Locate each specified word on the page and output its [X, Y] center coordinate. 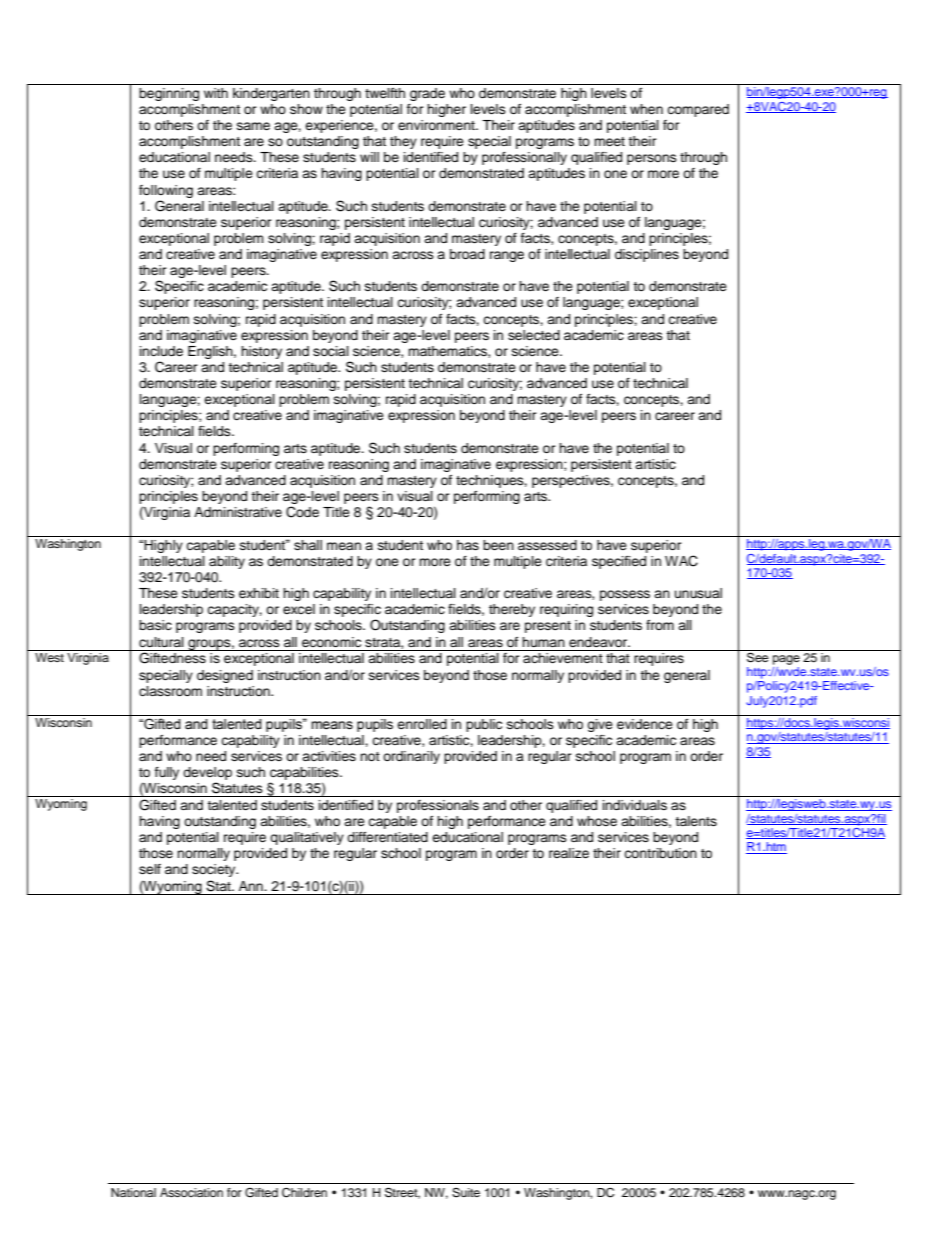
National [133, 1192]
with [216, 93]
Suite [466, 1193]
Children [304, 1193]
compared [698, 110]
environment [437, 125]
